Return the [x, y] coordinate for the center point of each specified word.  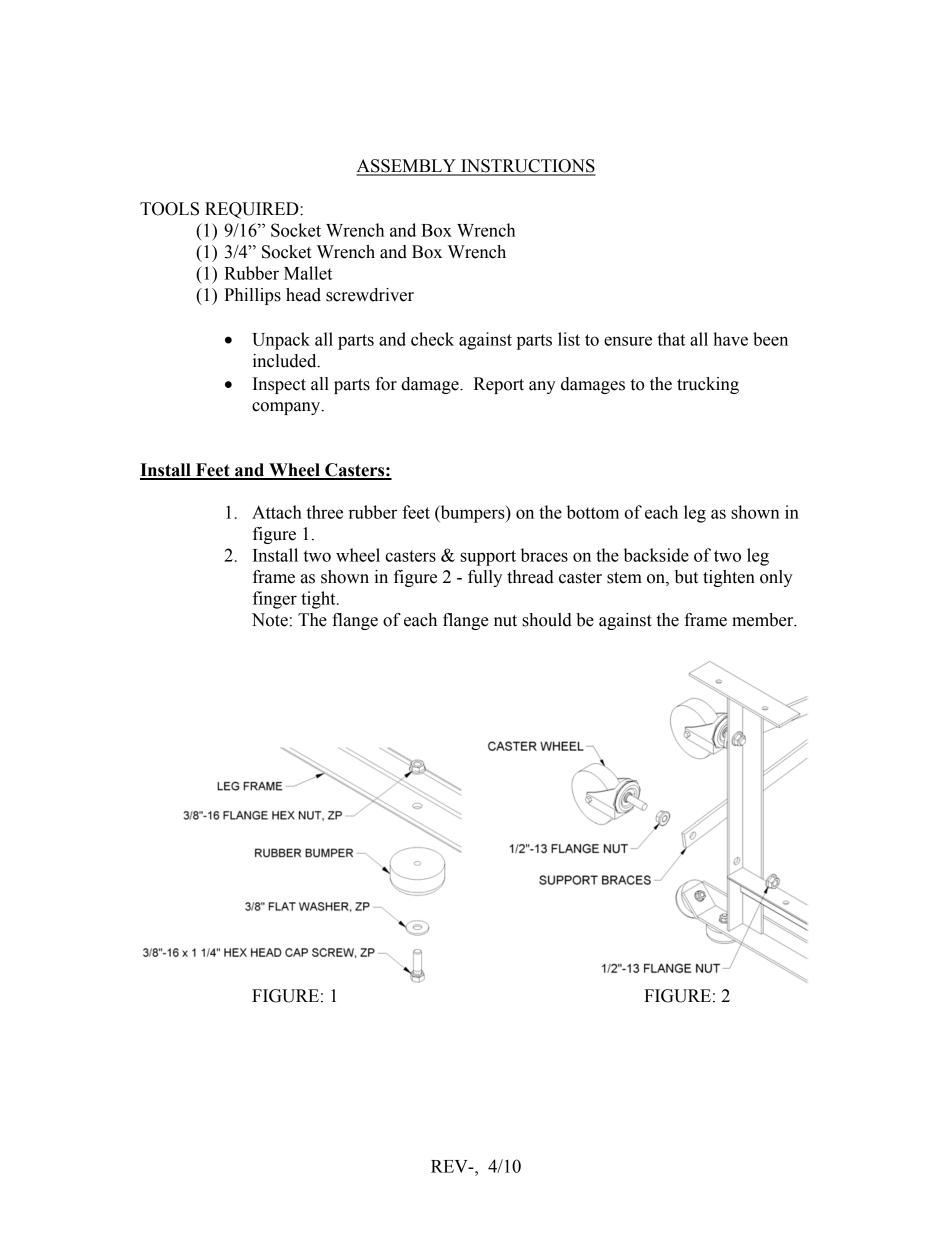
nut [505, 621]
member [764, 620]
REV [450, 1166]
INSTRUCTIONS [527, 167]
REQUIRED [253, 210]
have [730, 339]
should [547, 620]
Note [270, 620]
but [686, 577]
